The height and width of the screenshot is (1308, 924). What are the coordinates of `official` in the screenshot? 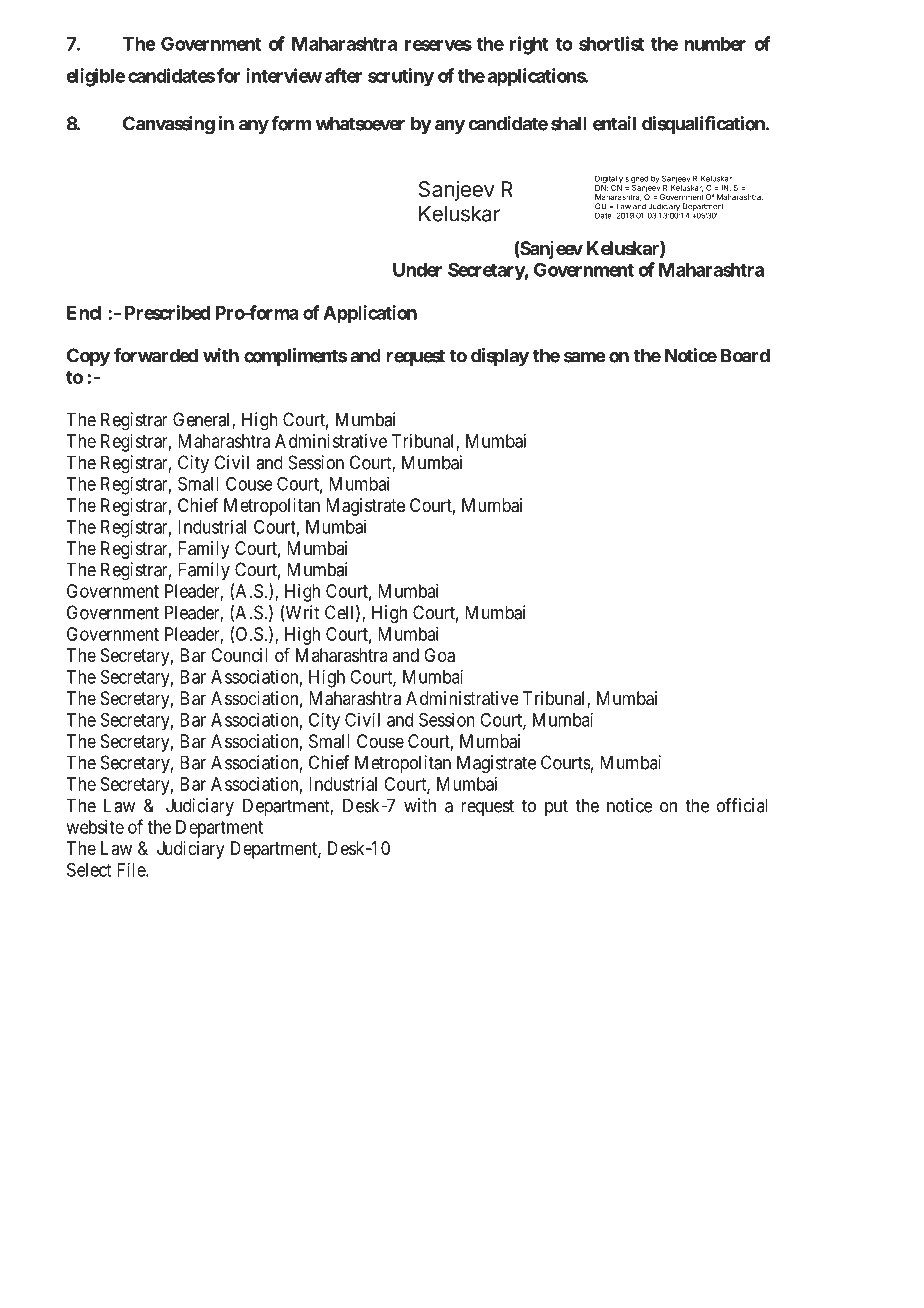 It's located at (742, 805).
